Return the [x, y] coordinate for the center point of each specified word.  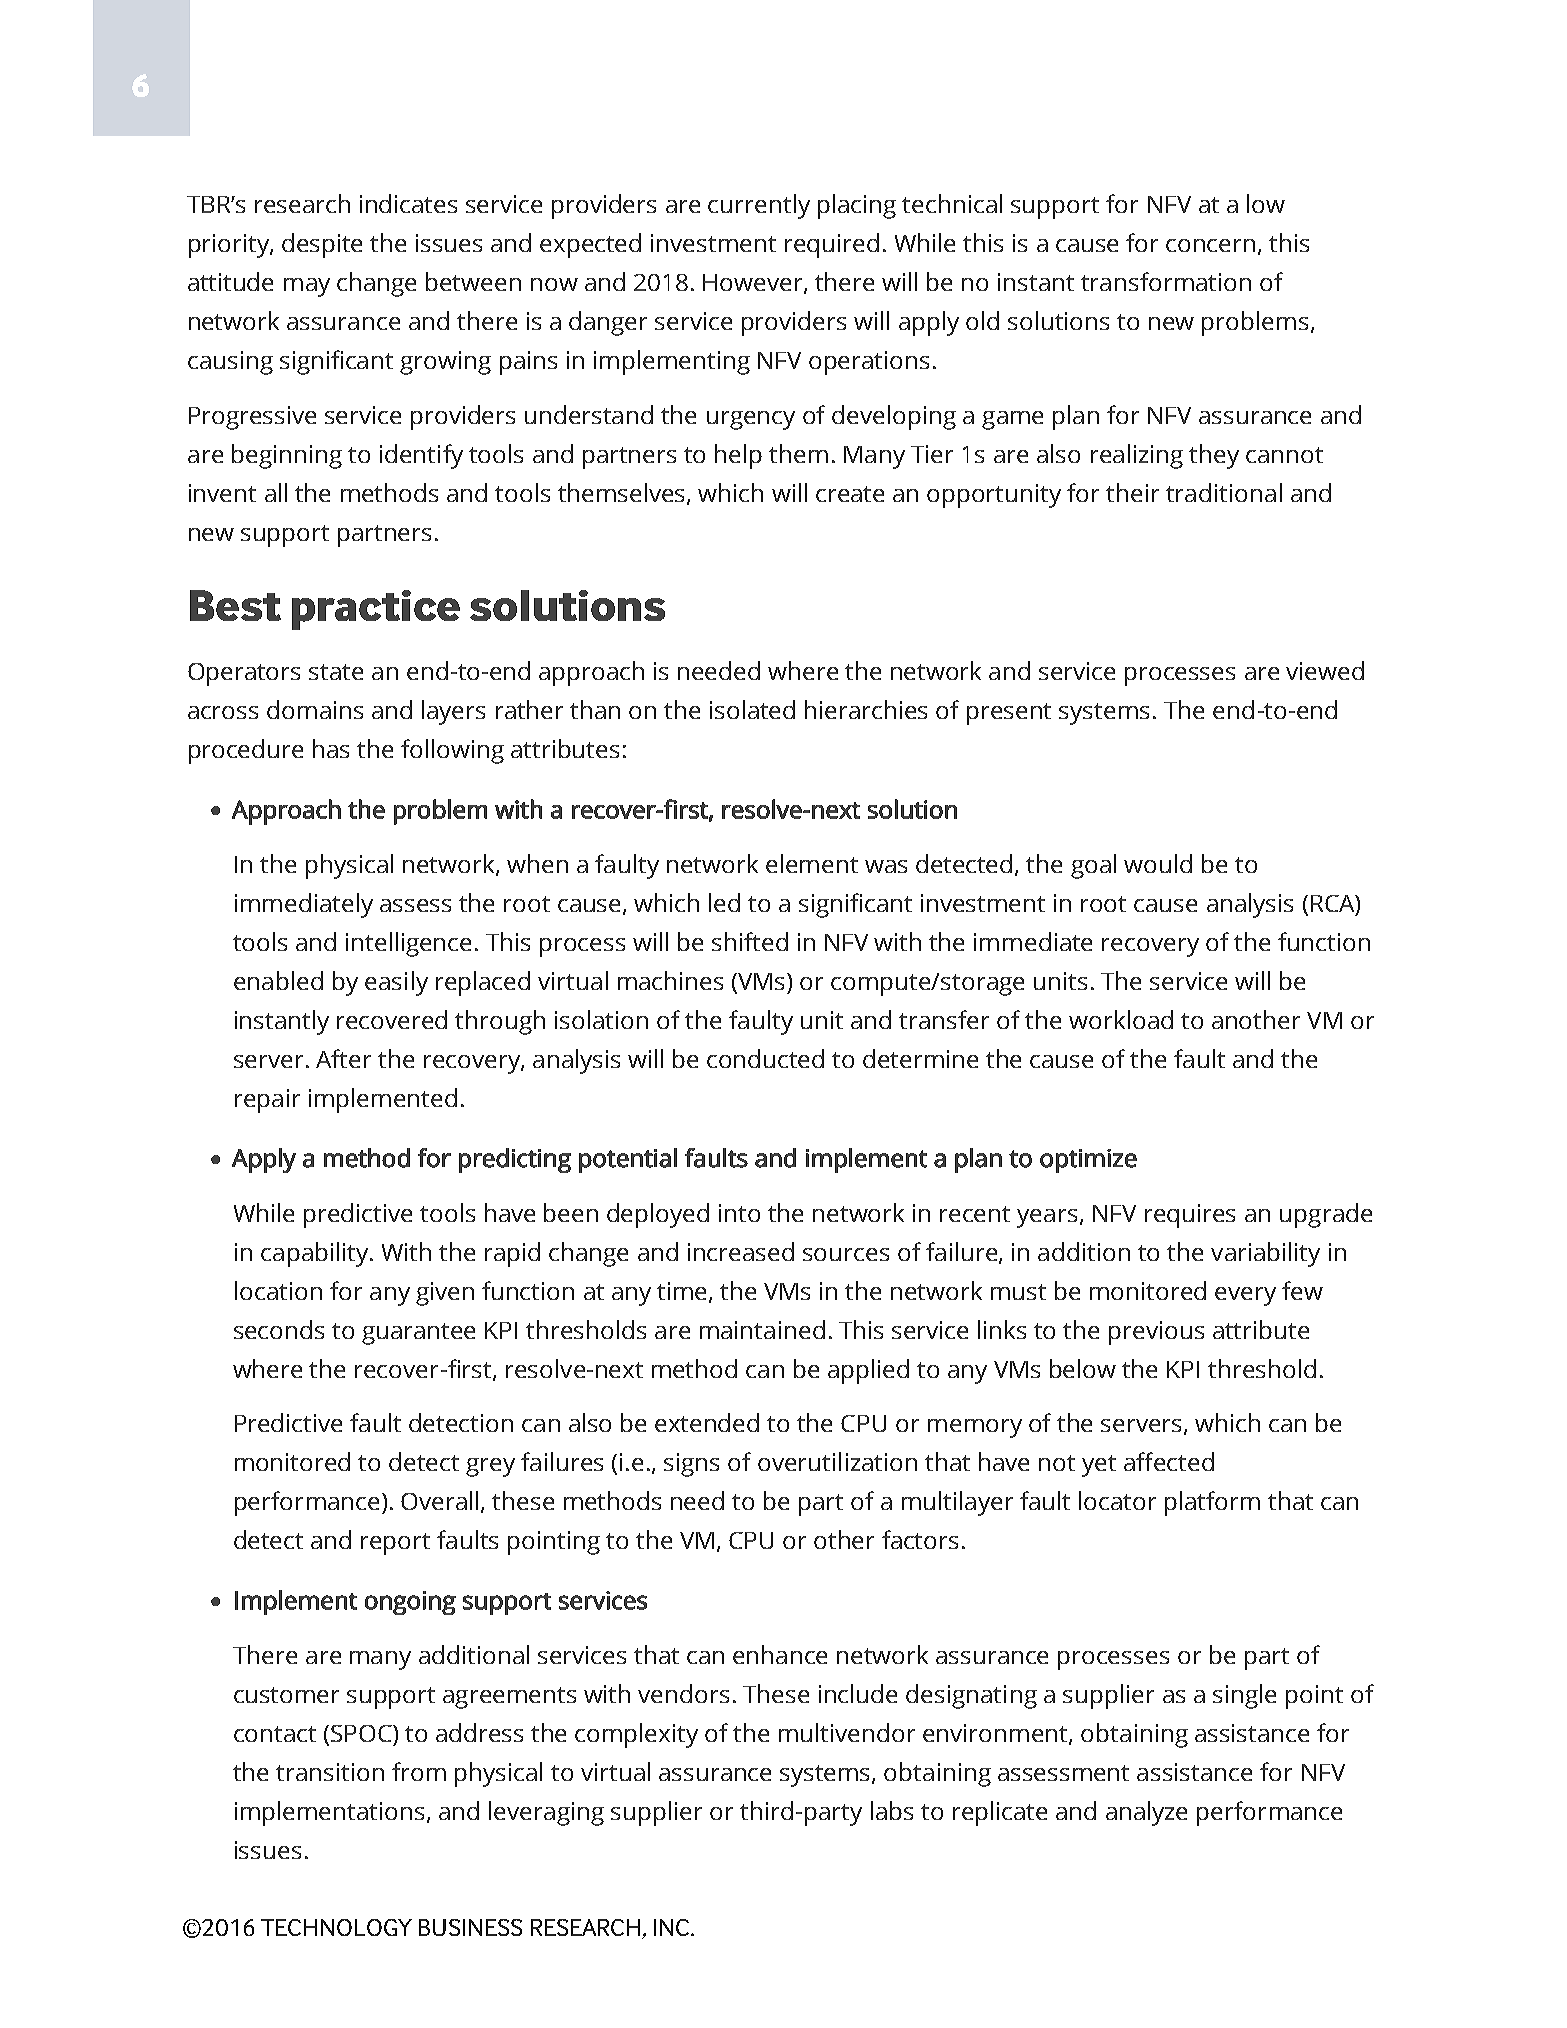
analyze [1146, 1813]
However [754, 284]
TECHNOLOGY [336, 1927]
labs [892, 1810]
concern [1210, 245]
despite [322, 245]
